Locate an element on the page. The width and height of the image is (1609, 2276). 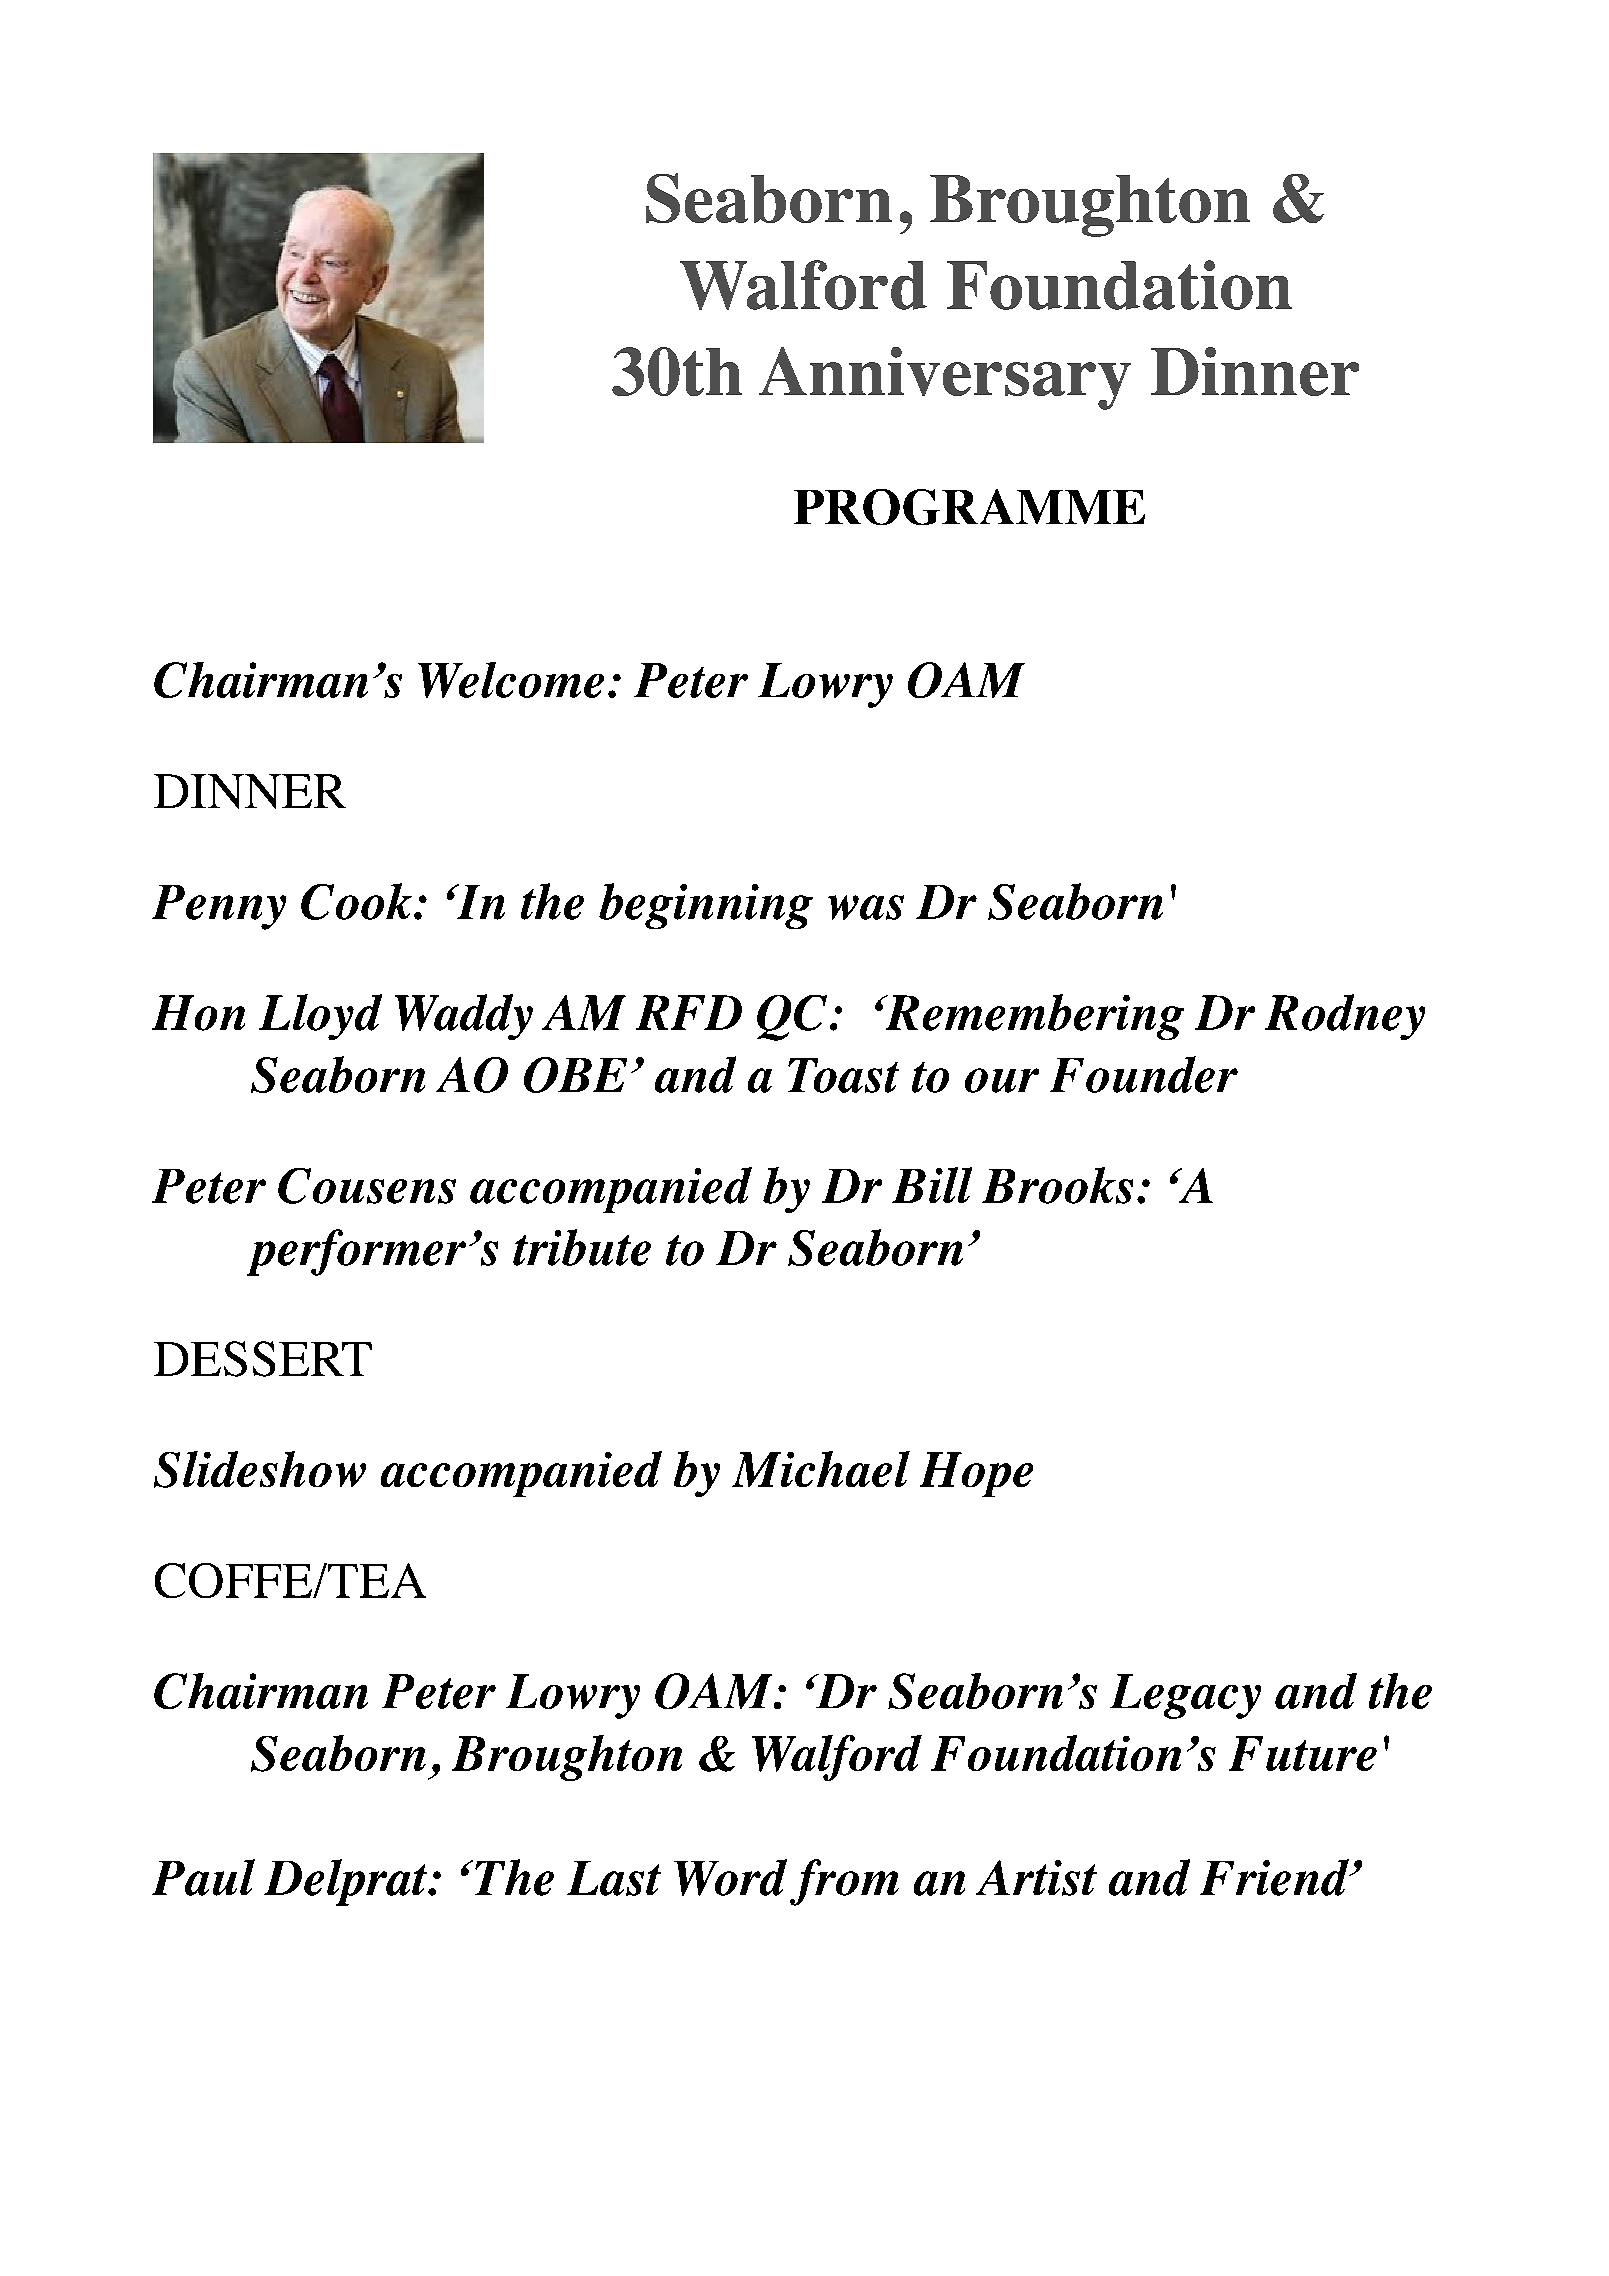
beginning is located at coordinates (706, 906).
